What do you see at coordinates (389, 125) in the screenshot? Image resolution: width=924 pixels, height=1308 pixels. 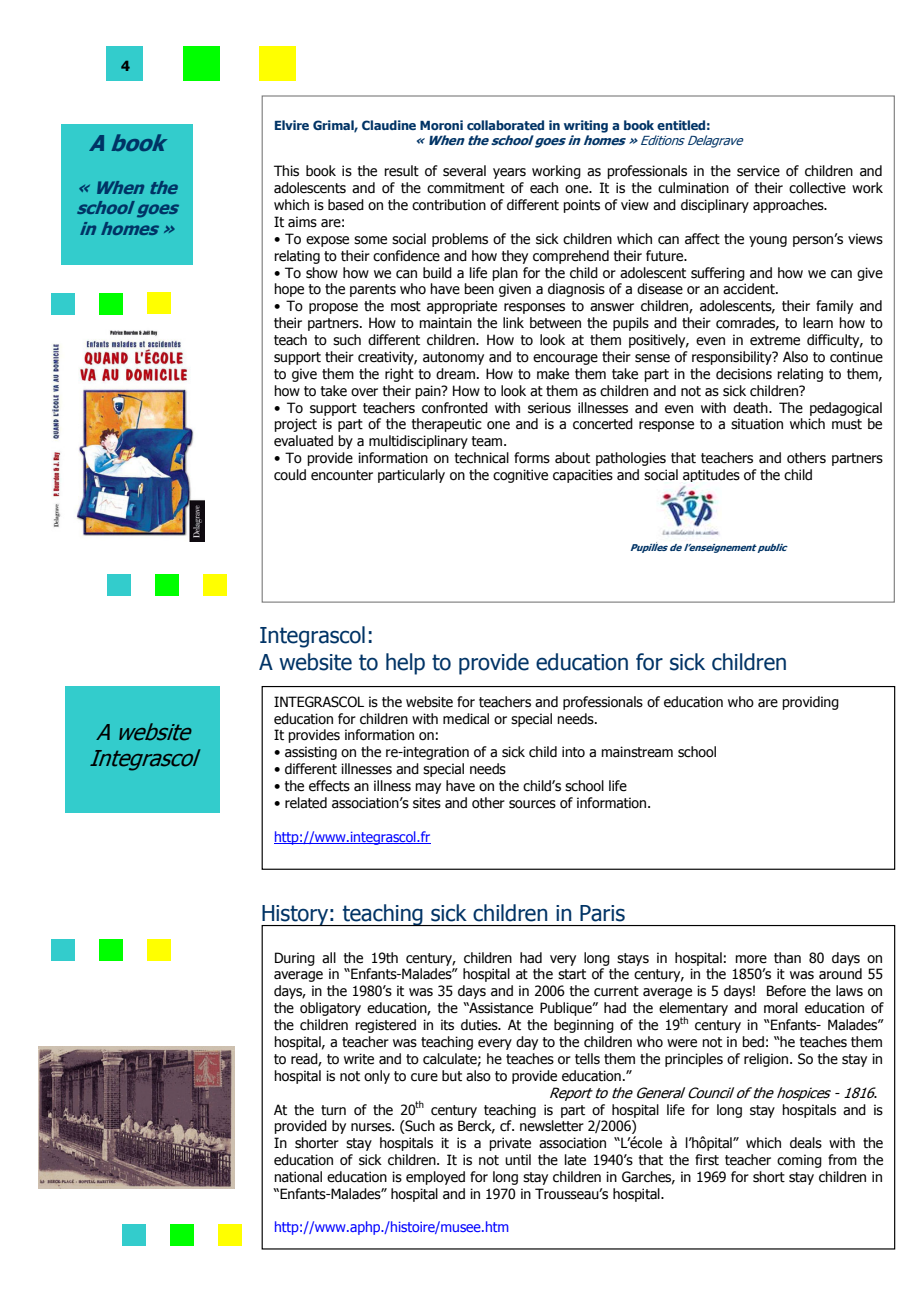 I see `Claudine` at bounding box center [389, 125].
